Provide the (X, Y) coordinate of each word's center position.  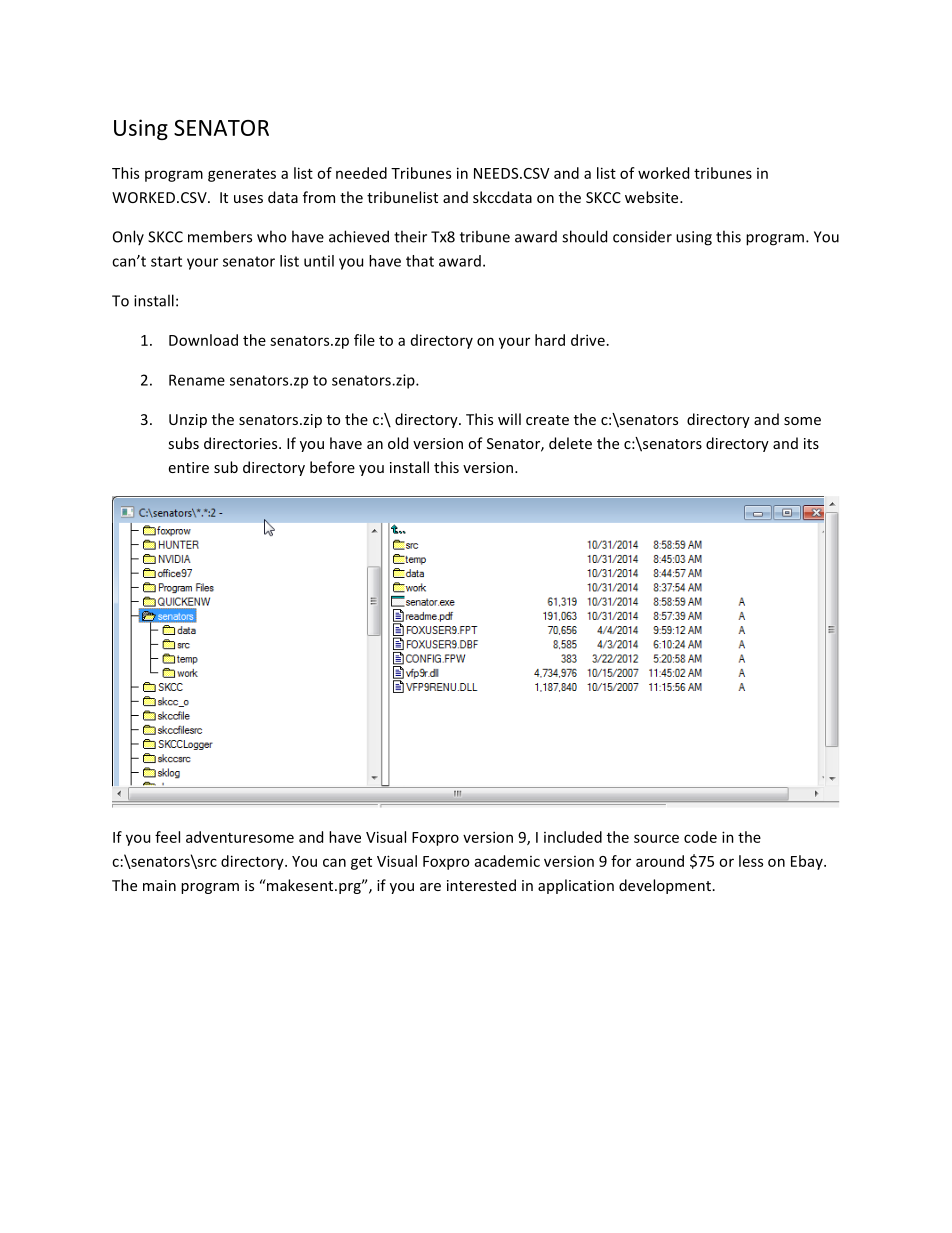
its (811, 443)
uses (248, 199)
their (410, 236)
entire (189, 467)
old (398, 443)
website (653, 197)
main (159, 885)
